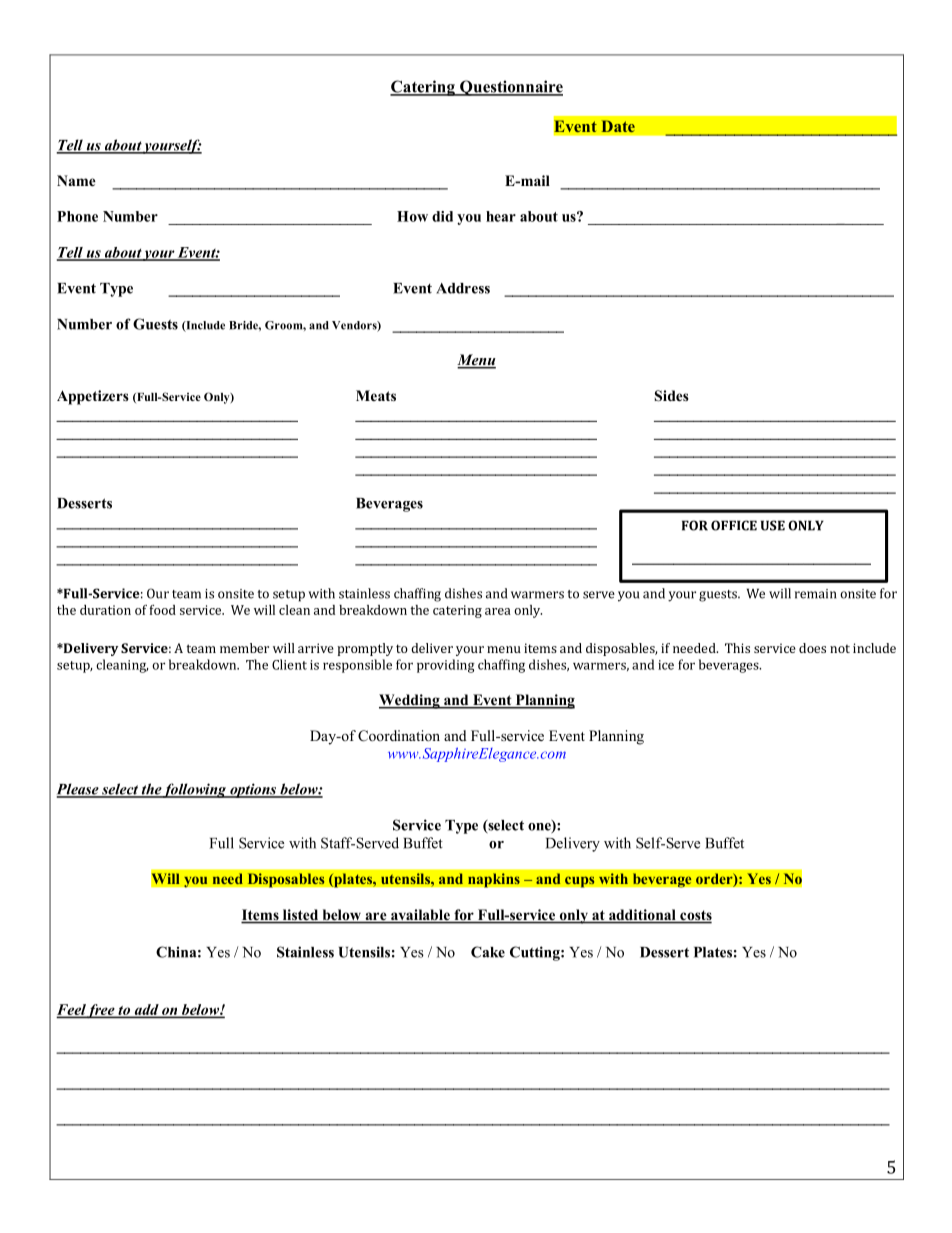 Image resolution: width=952 pixels, height=1233 pixels. I want to click on Date, so click(618, 126).
